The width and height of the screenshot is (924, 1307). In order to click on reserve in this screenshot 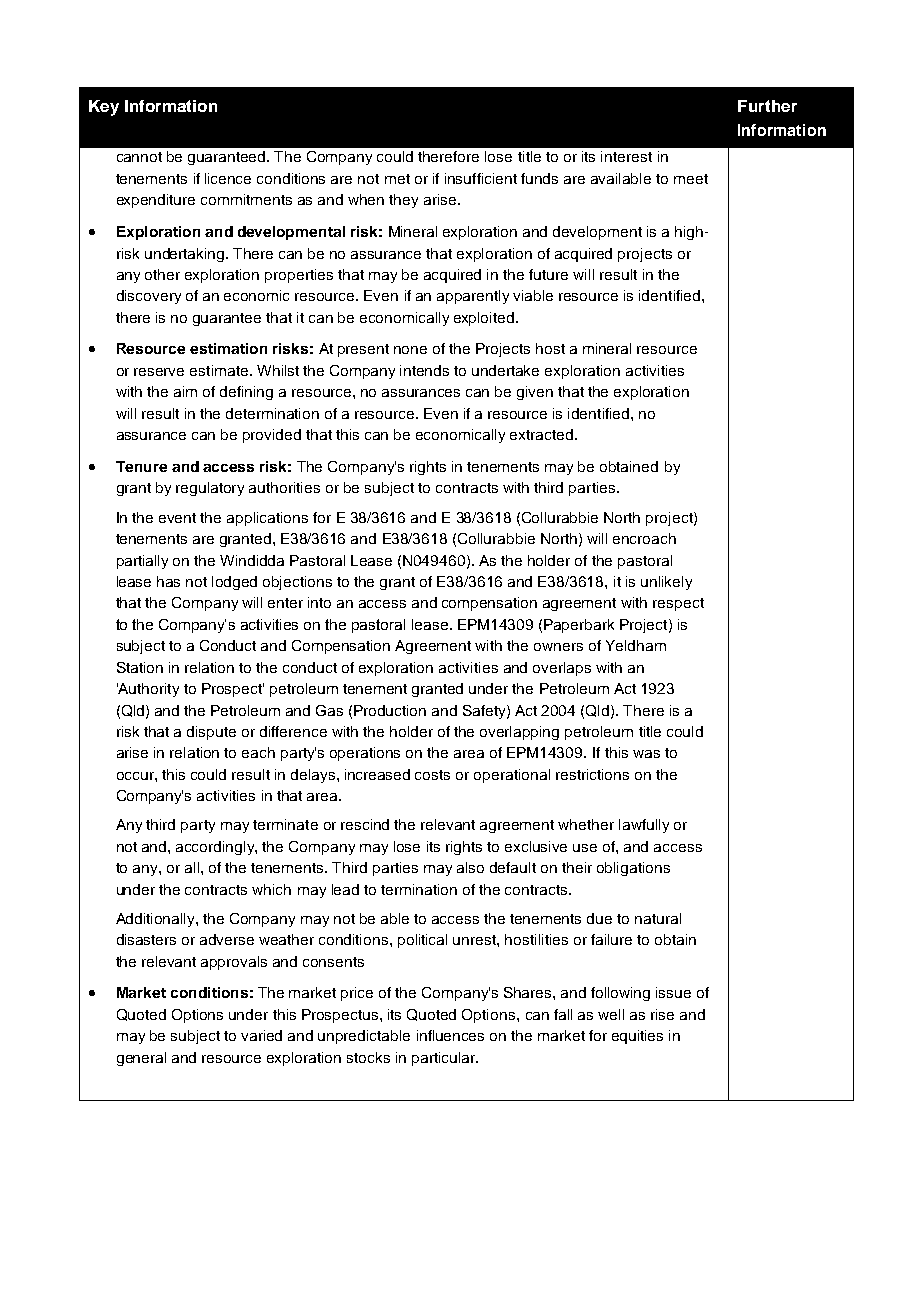, I will do `click(159, 372)`.
